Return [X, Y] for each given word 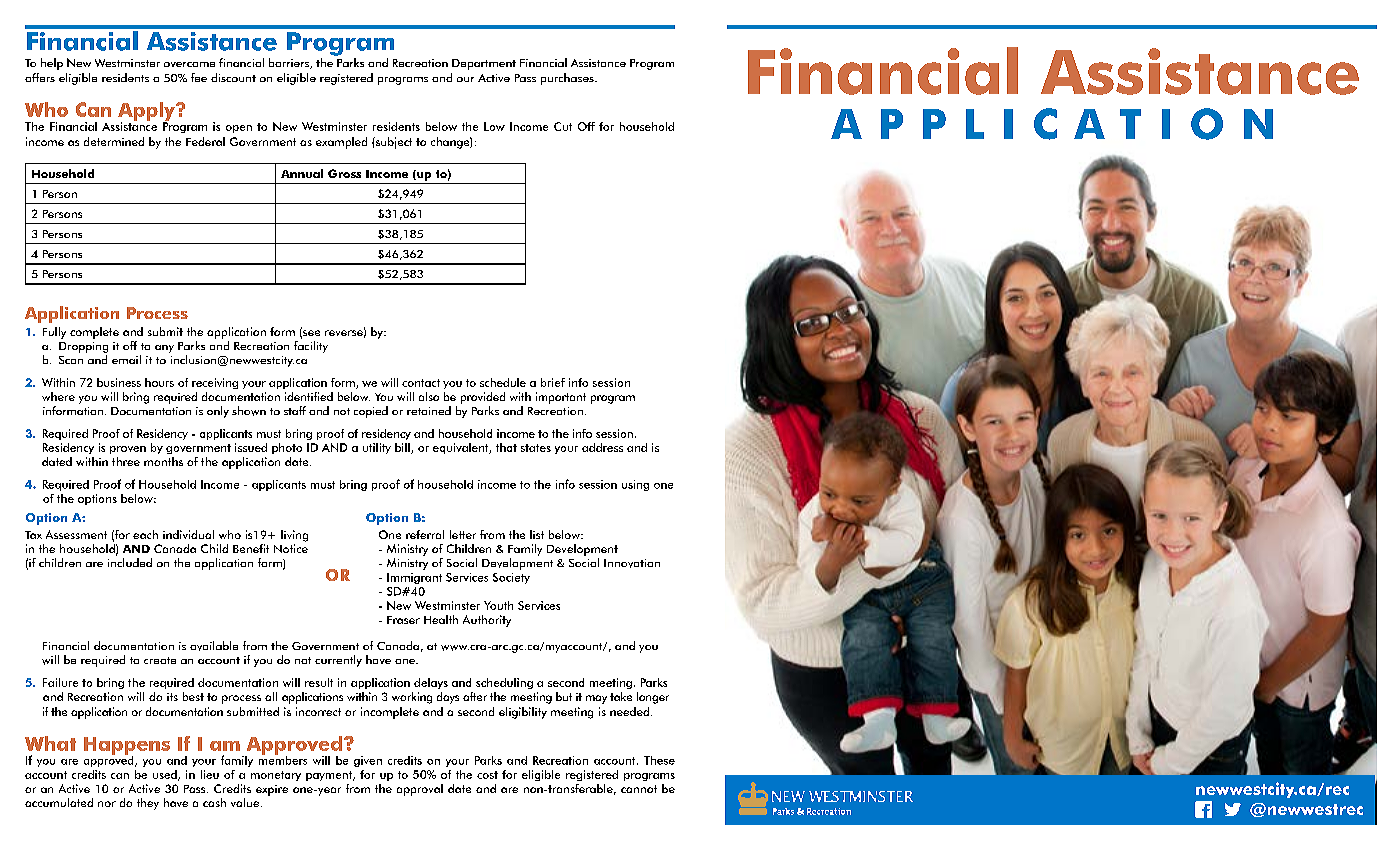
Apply [147, 112]
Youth [498, 605]
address [602, 447]
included [130, 562]
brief [553, 382]
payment [330, 776]
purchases [568, 79]
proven [128, 450]
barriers [290, 63]
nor [107, 804]
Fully [54, 333]
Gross [344, 173]
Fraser [403, 620]
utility [377, 448]
